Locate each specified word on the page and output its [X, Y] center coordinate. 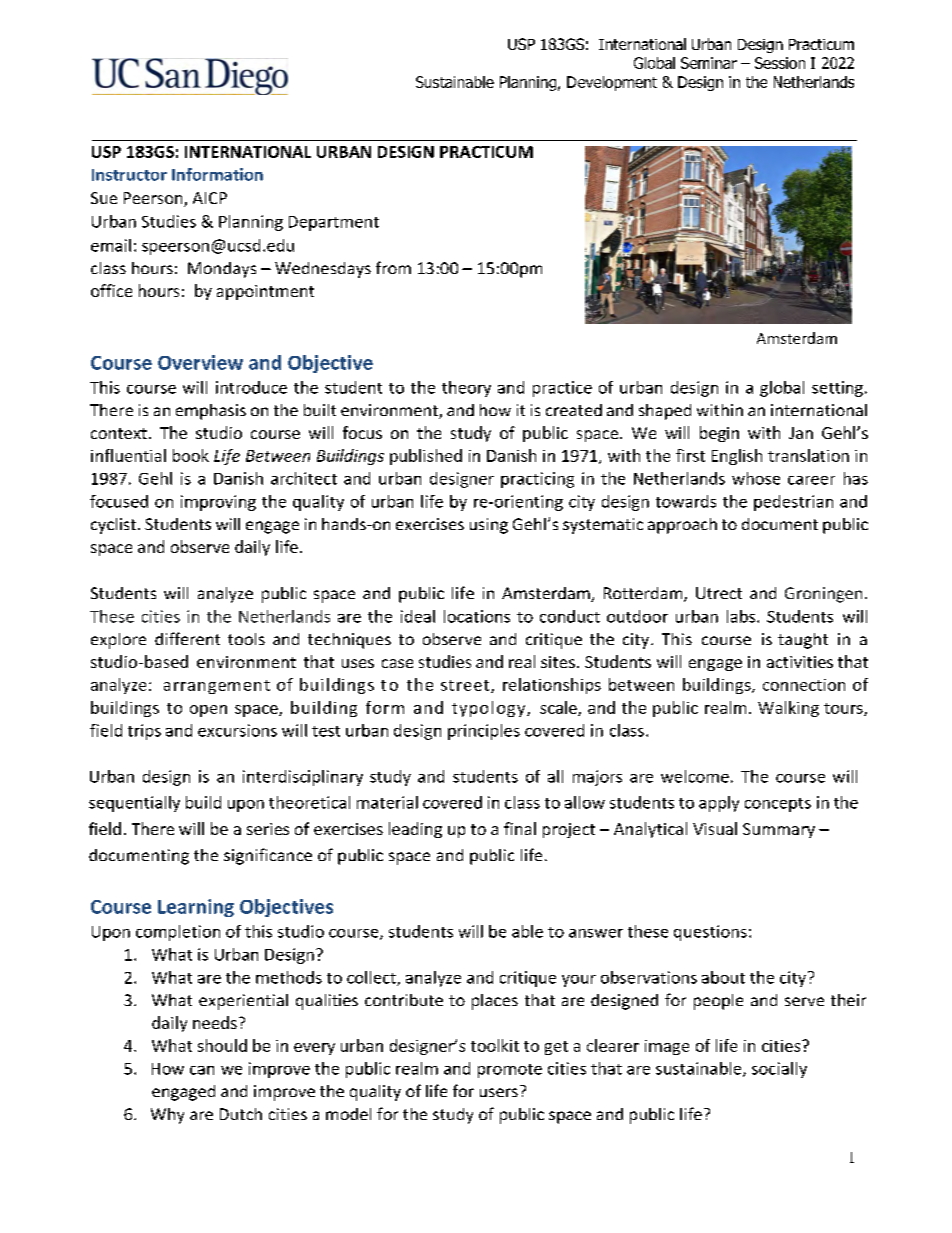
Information [217, 174]
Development [612, 83]
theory [466, 389]
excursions [237, 730]
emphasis [211, 412]
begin [719, 434]
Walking [788, 709]
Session [780, 63]
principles [484, 732]
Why [167, 1116]
